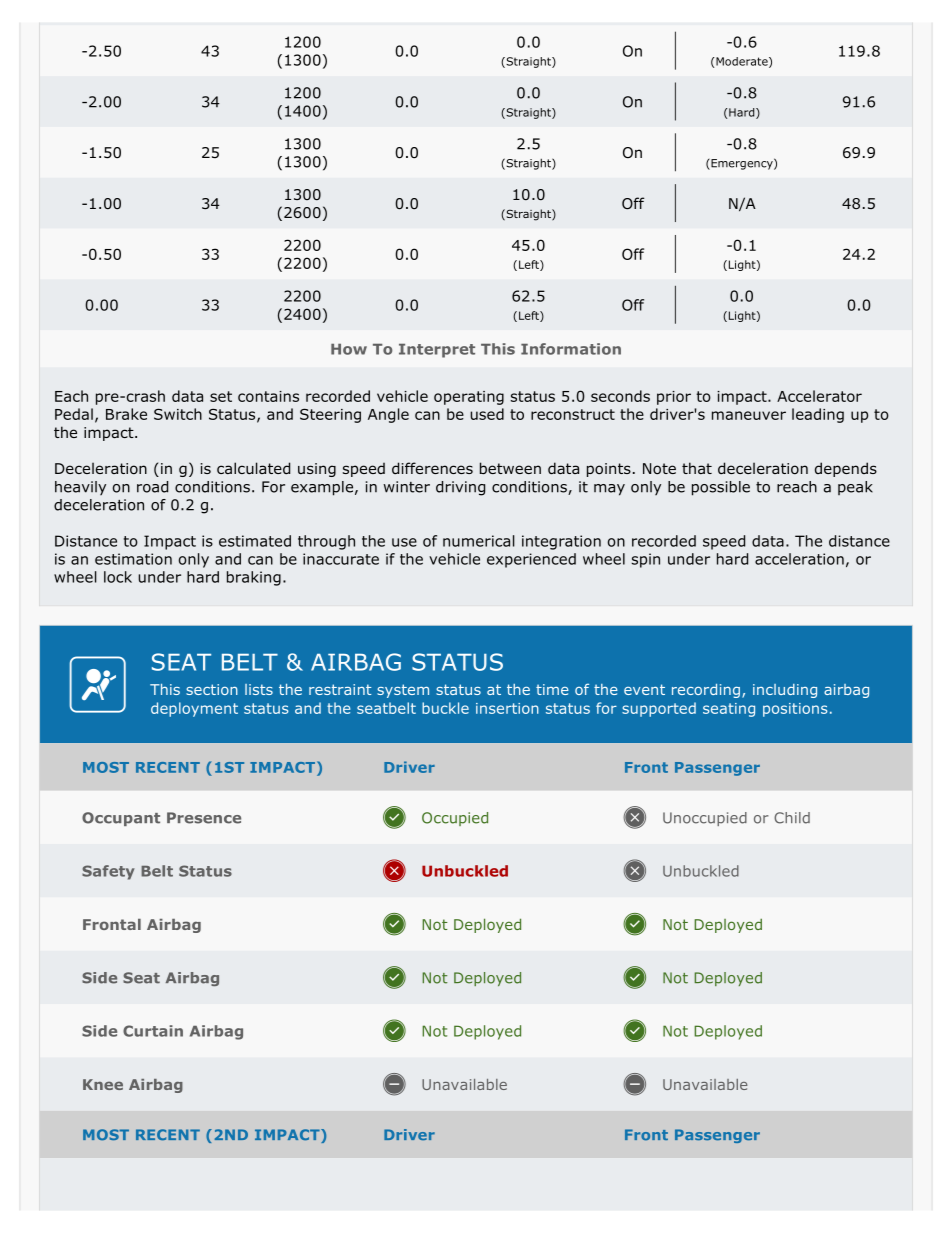 The image size is (952, 1233). What do you see at coordinates (792, 818) in the page?
I see `Child` at bounding box center [792, 818].
